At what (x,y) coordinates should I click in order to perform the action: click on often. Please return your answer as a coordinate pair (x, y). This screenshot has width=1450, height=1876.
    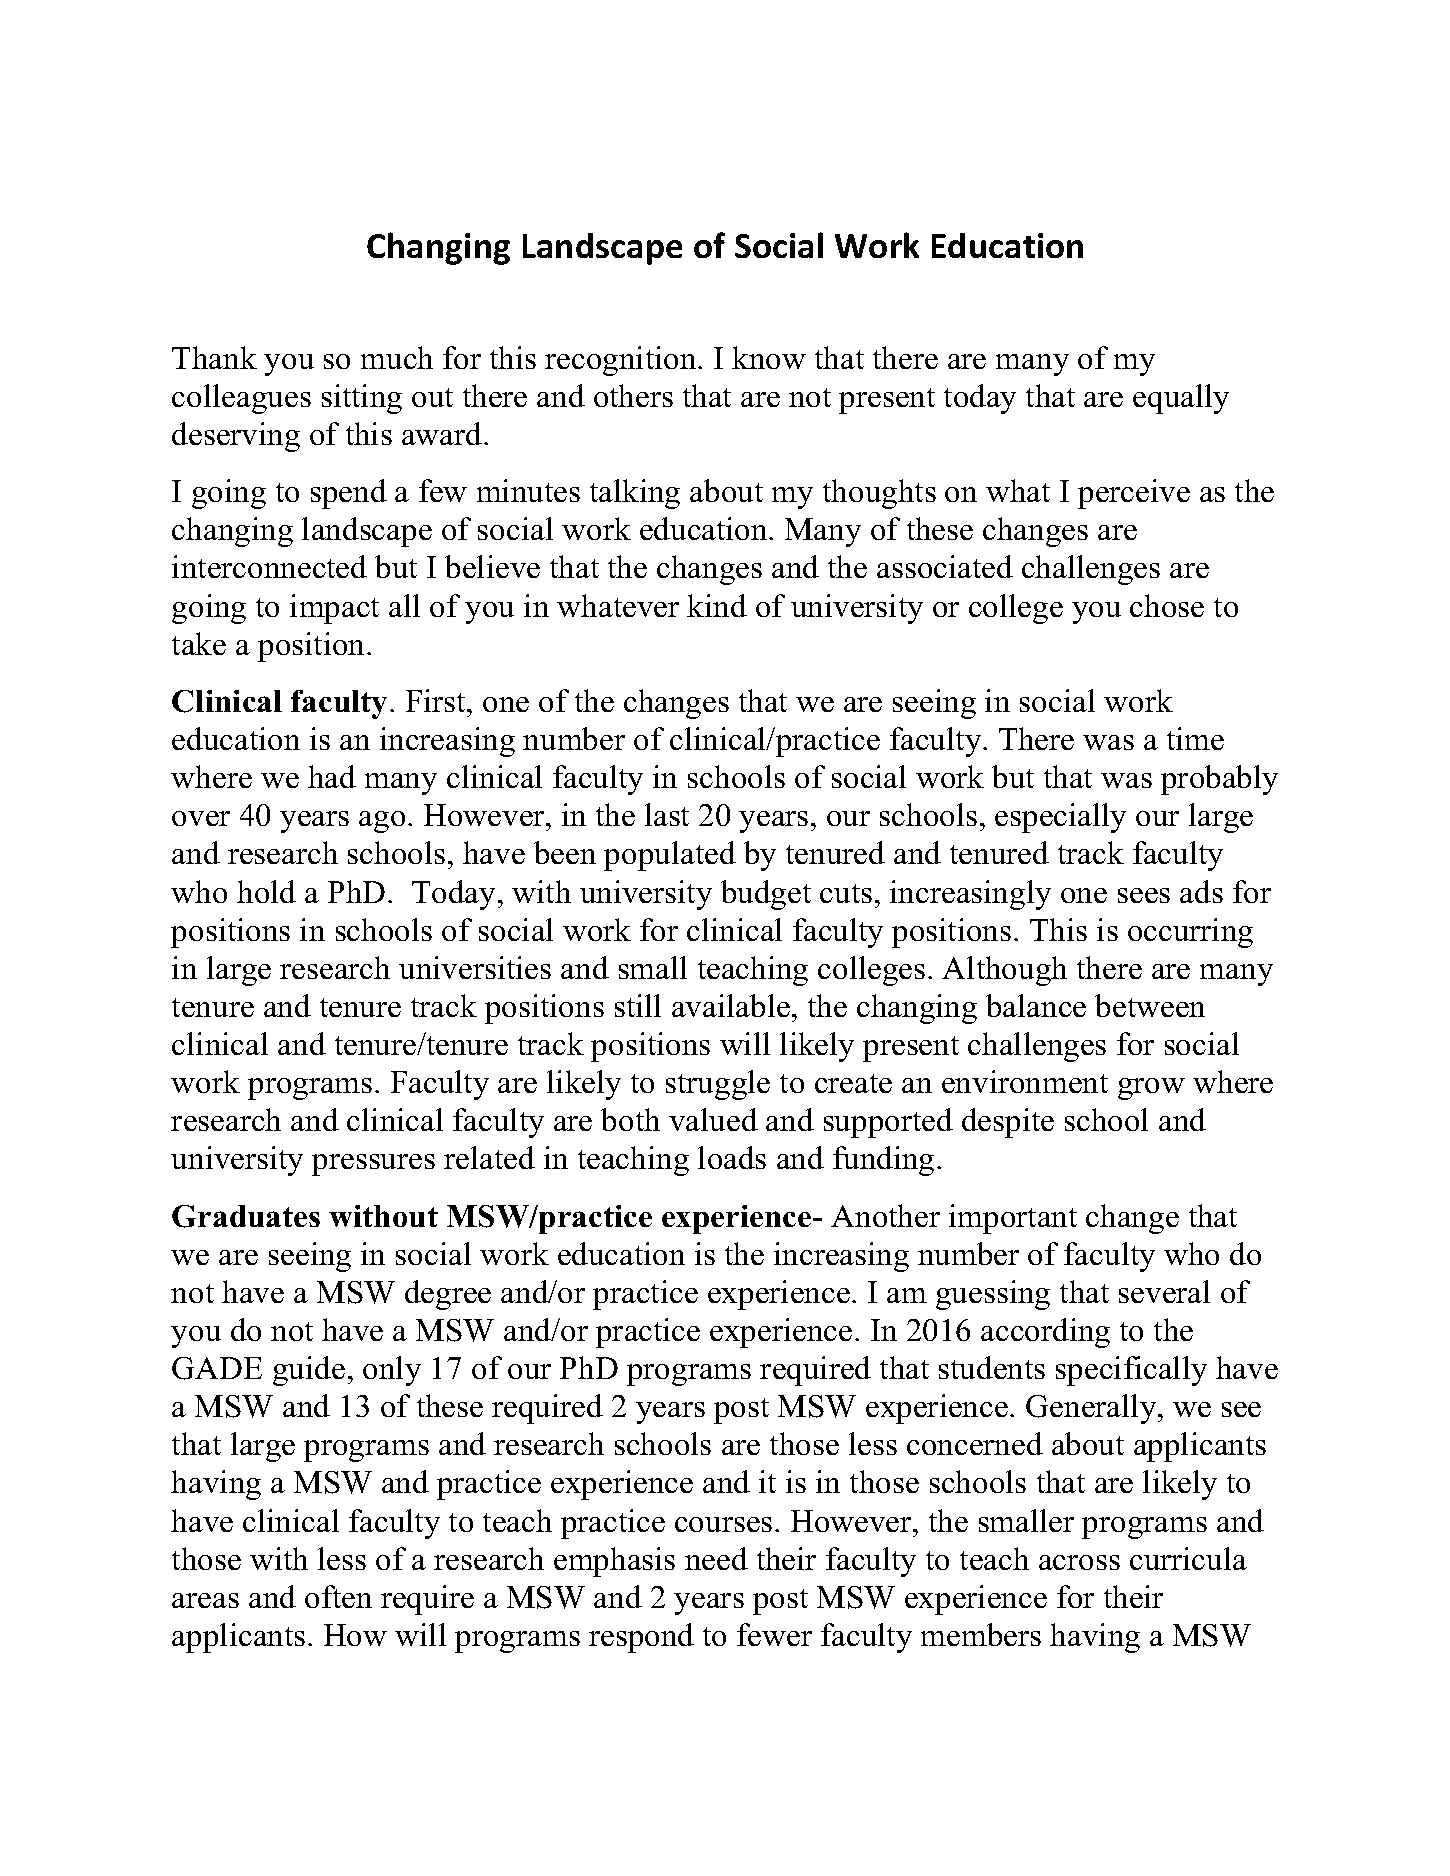
    Looking at the image, I should click on (338, 1596).
